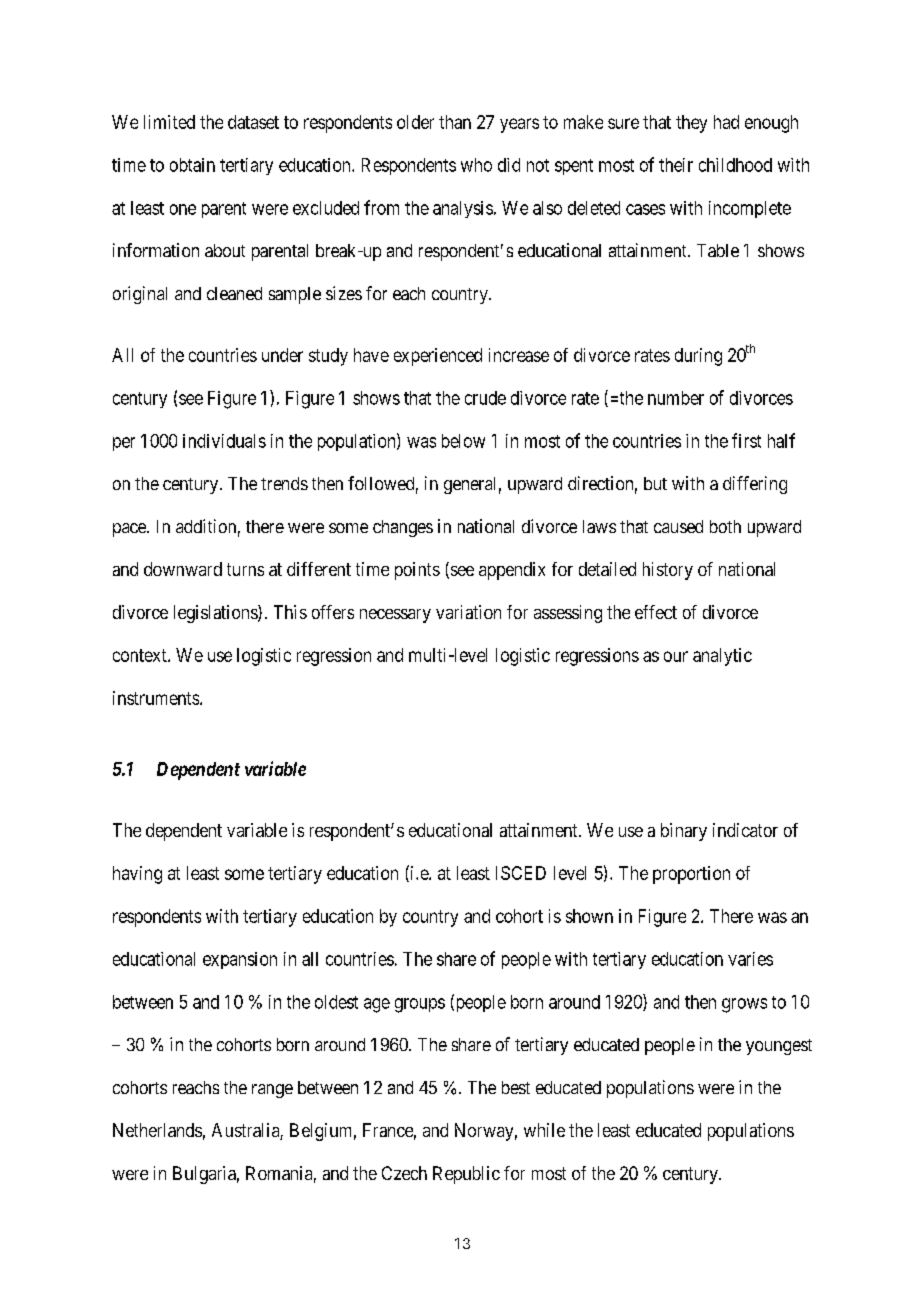 This image has height=1308, width=924. Describe the element at coordinates (192, 165) in the image. I see `obtain` at that location.
